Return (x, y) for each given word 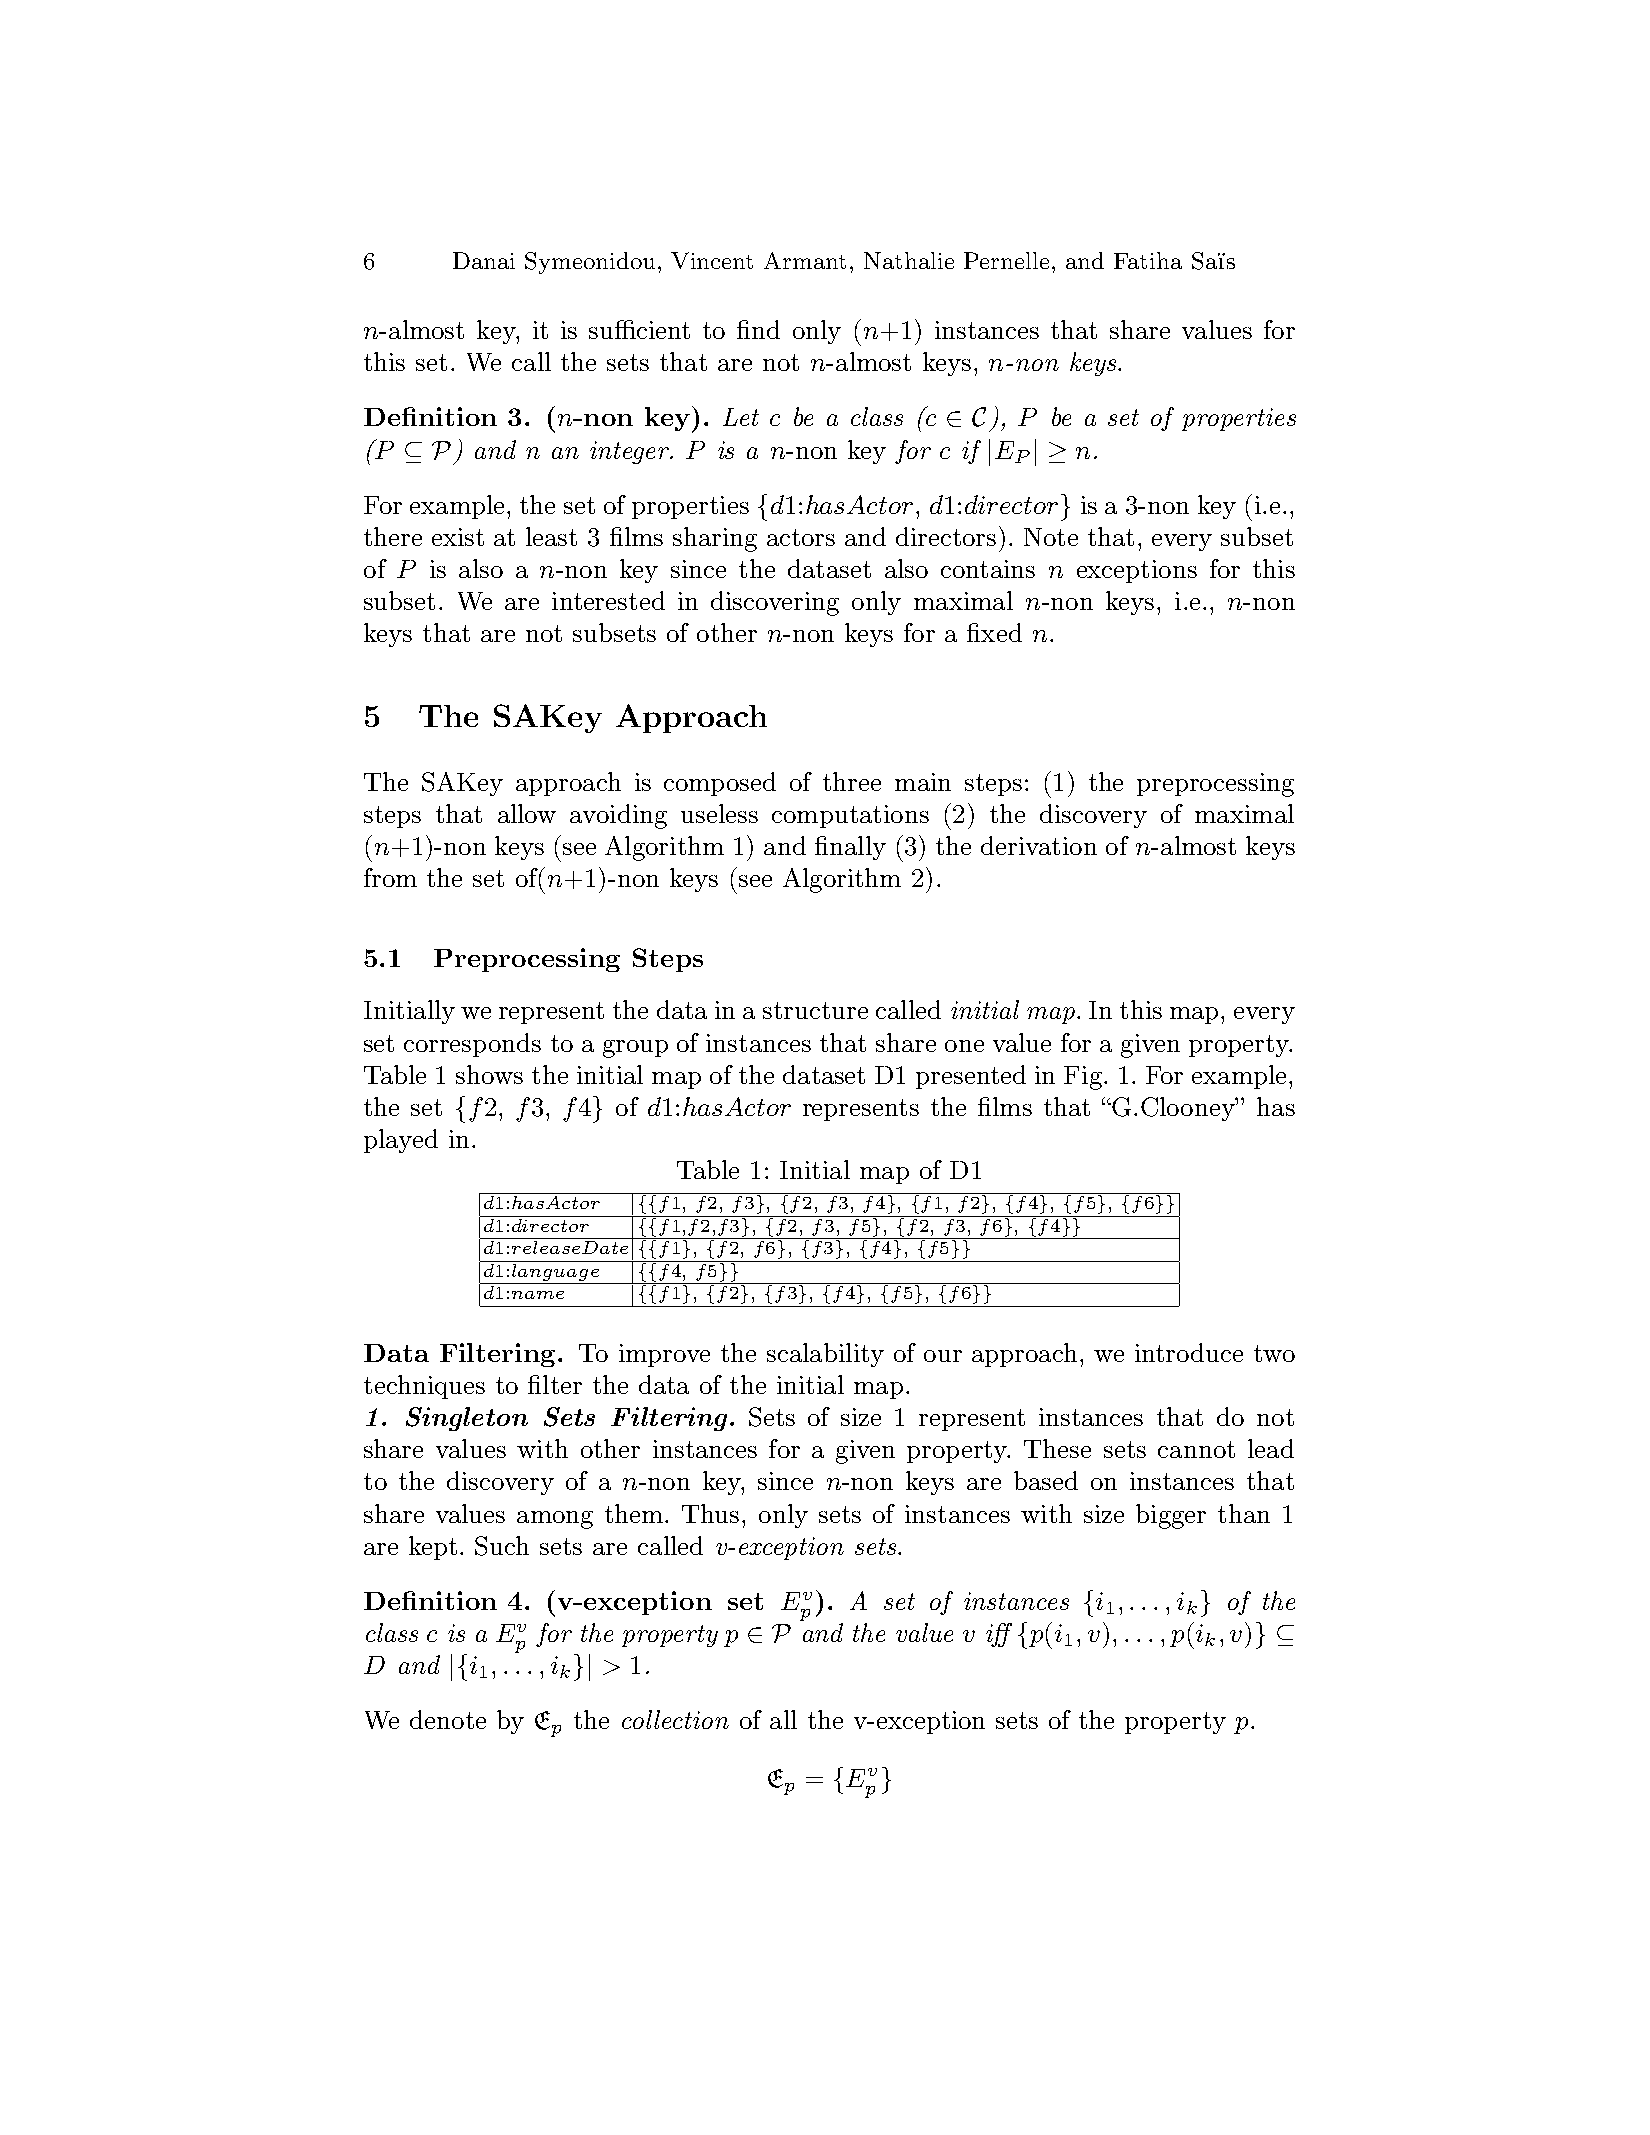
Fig (1083, 1078)
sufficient (639, 329)
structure (815, 1010)
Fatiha (1148, 260)
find (758, 329)
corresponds (472, 1045)
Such (502, 1546)
